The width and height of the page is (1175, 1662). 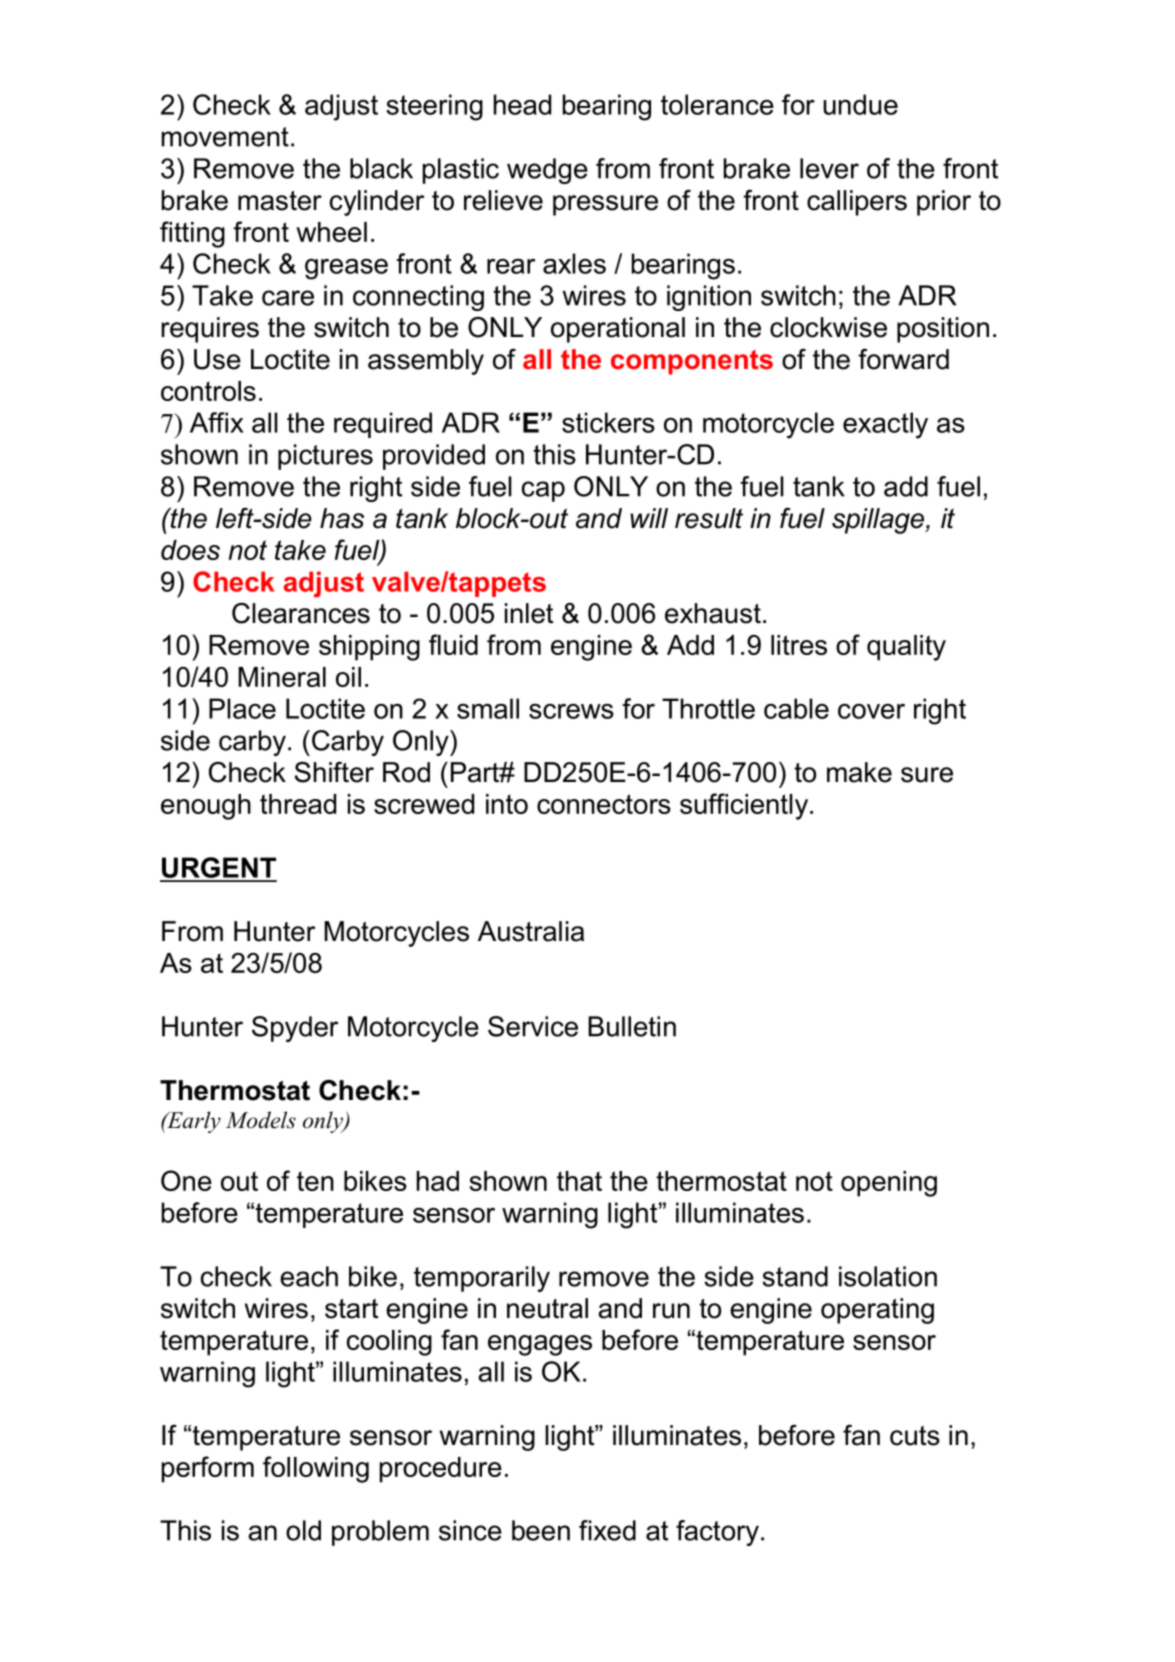 What do you see at coordinates (282, 677) in the page?
I see `Mineral` at bounding box center [282, 677].
